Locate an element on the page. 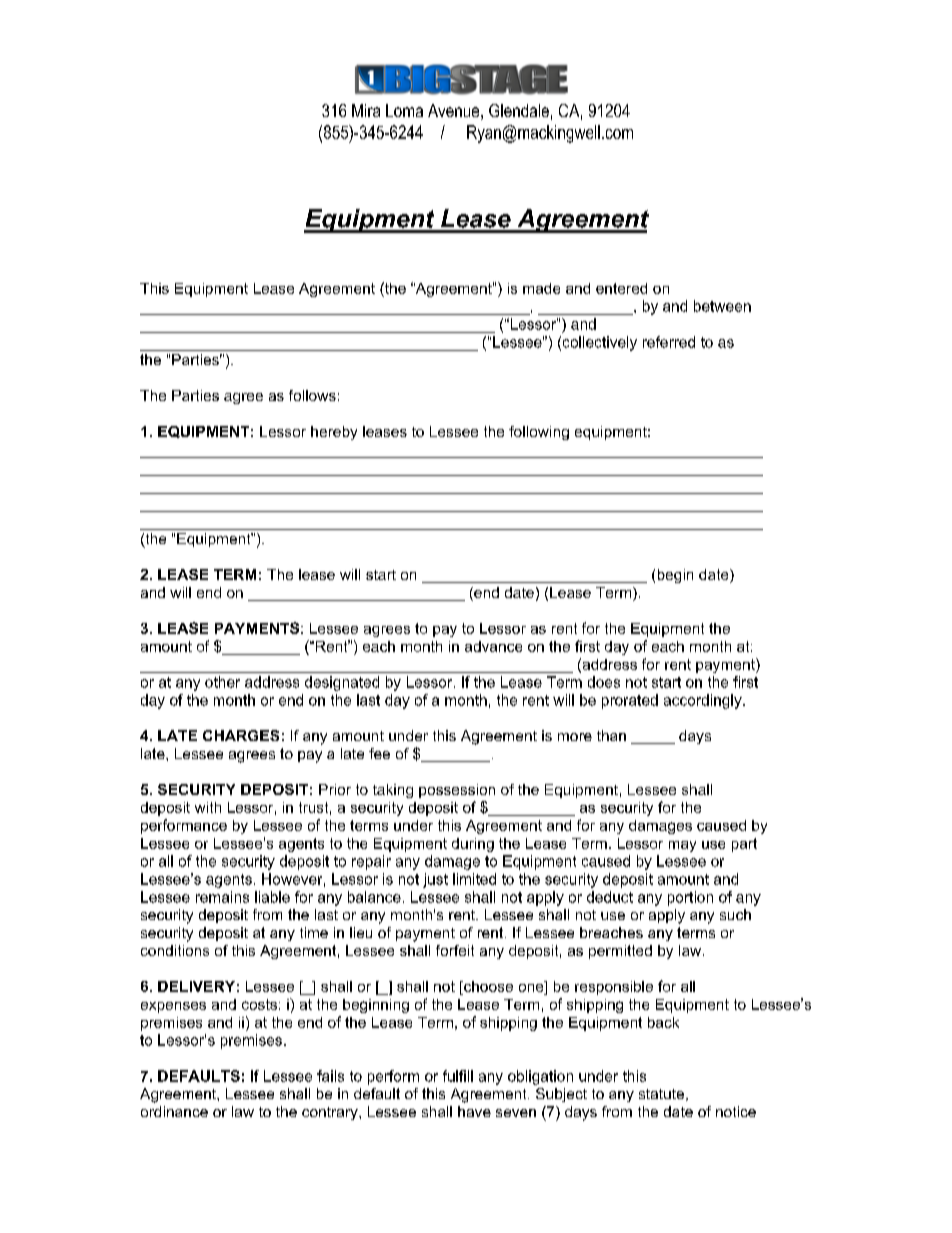 The height and width of the image is (1233, 952). does is located at coordinates (604, 682).
